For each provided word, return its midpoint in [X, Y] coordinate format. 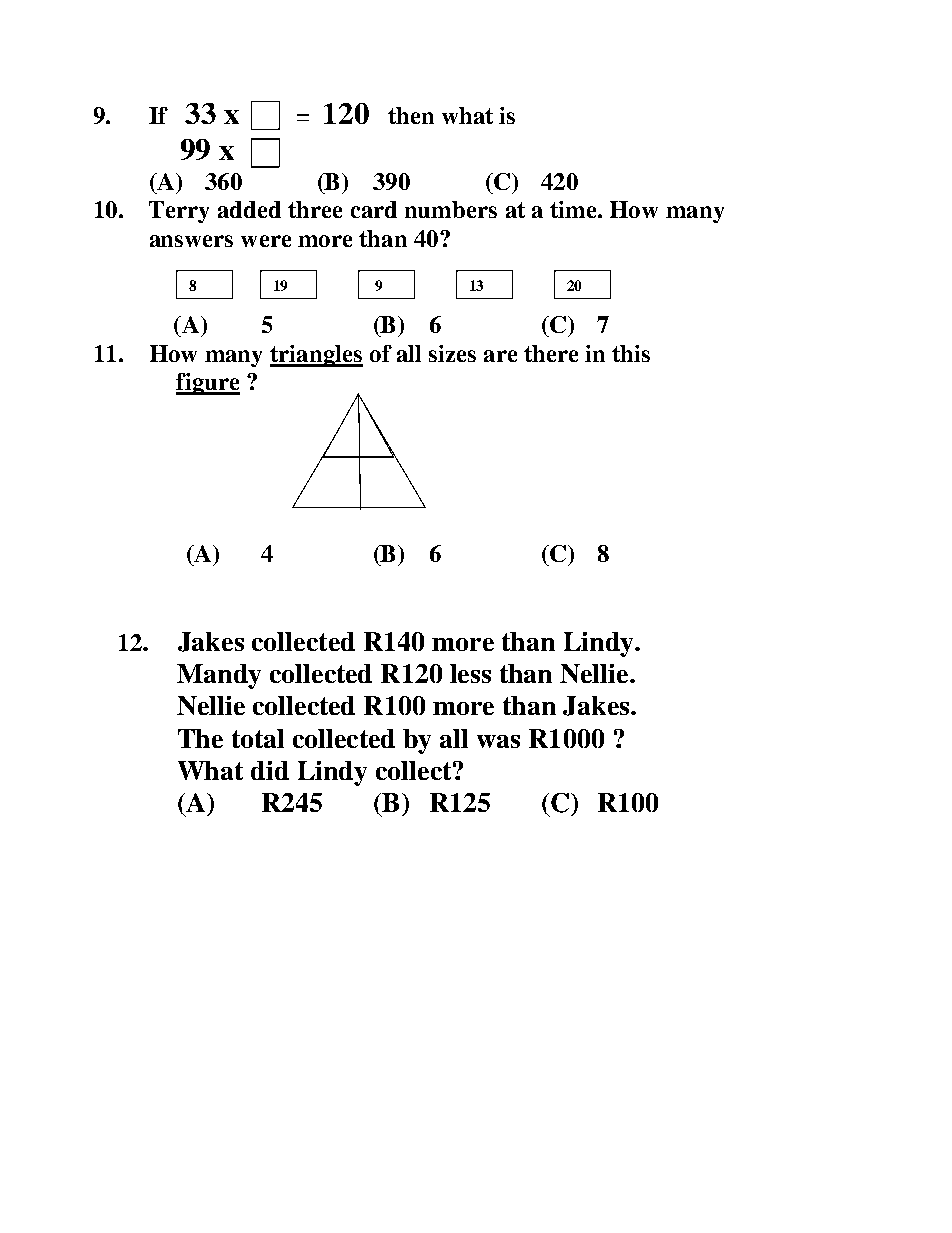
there [551, 353]
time [574, 209]
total [258, 738]
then [411, 115]
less [470, 673]
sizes [452, 353]
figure [208, 384]
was [498, 741]
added [249, 209]
